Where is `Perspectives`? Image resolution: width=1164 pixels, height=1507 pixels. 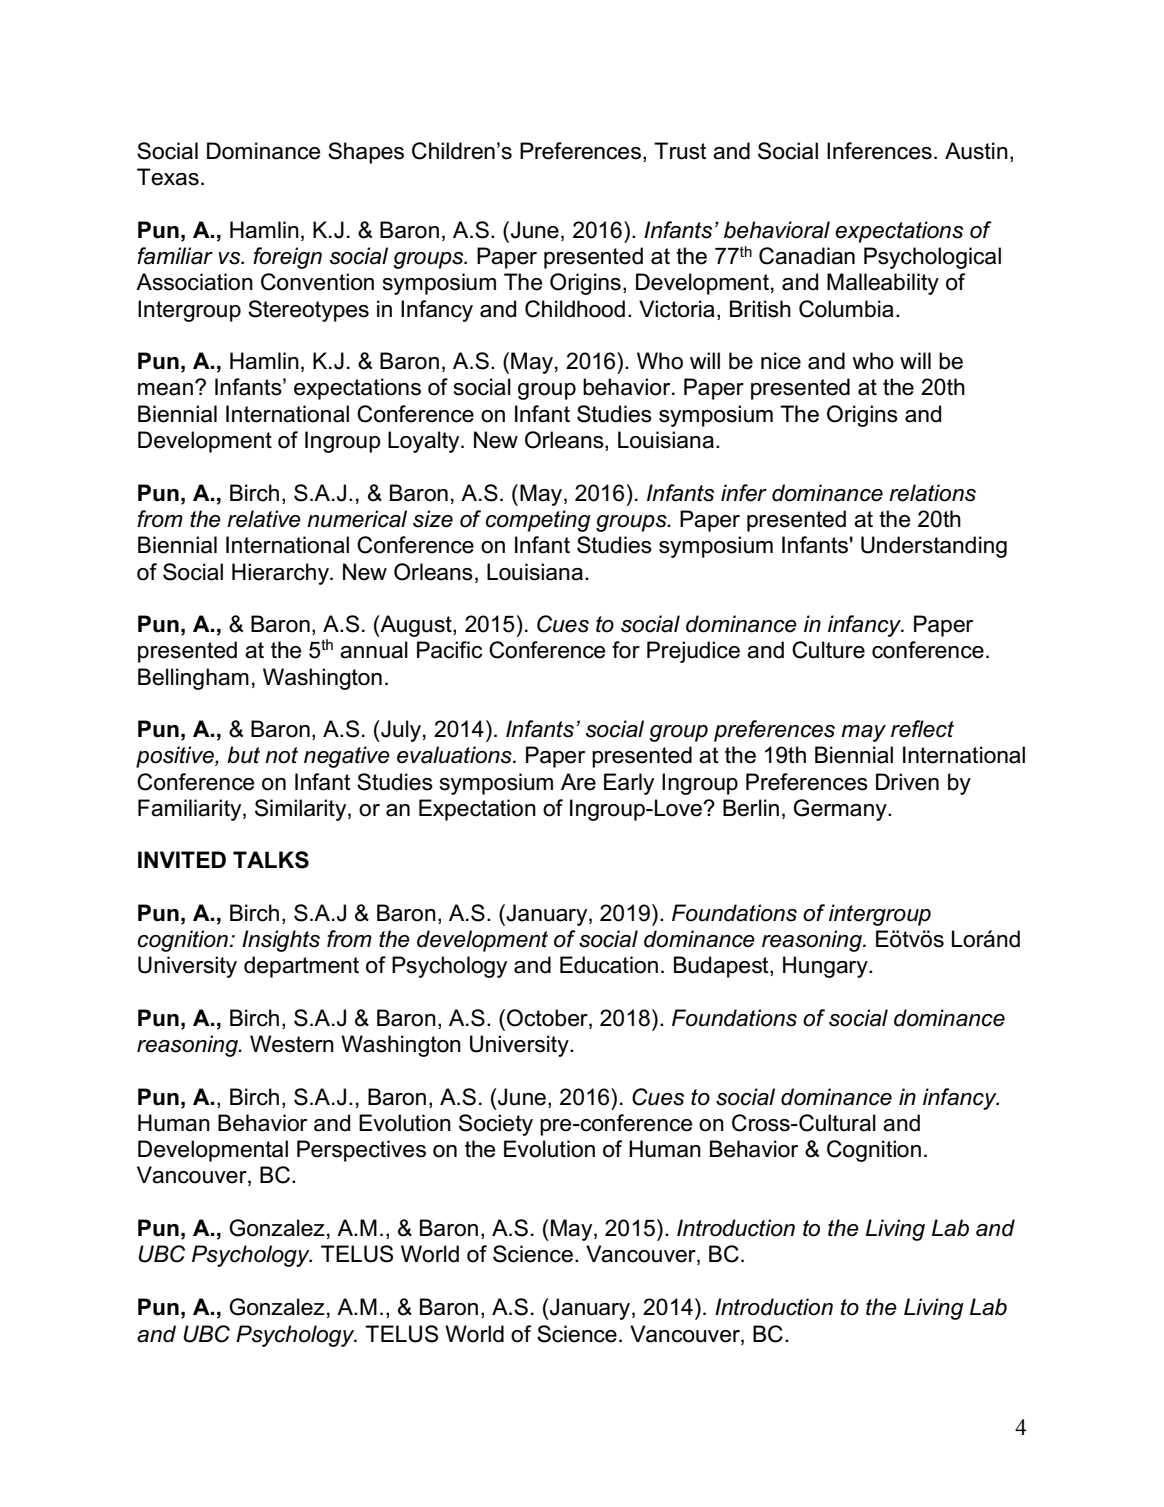
Perspectives is located at coordinates (361, 1151).
